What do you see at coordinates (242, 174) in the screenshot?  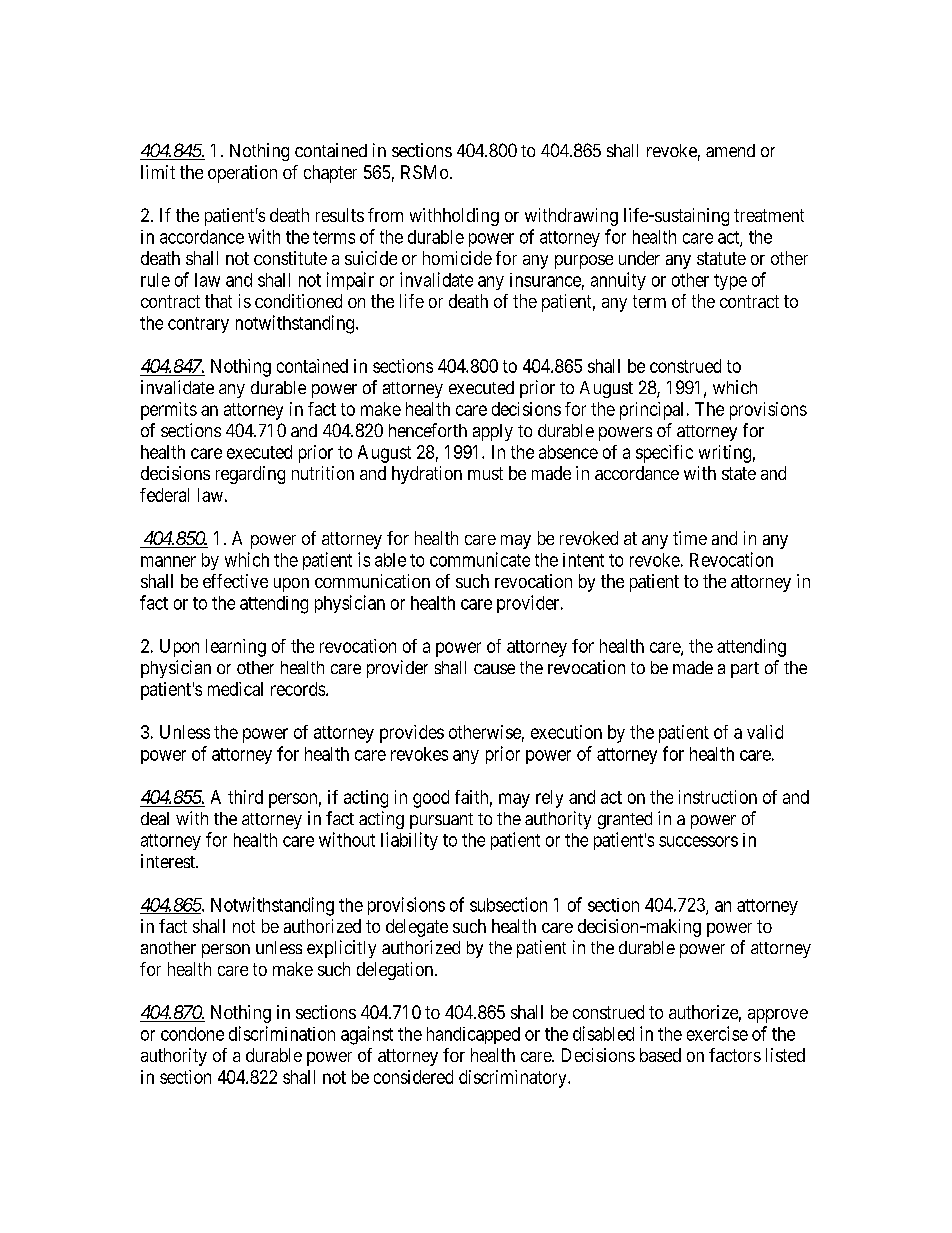 I see `operation` at bounding box center [242, 174].
